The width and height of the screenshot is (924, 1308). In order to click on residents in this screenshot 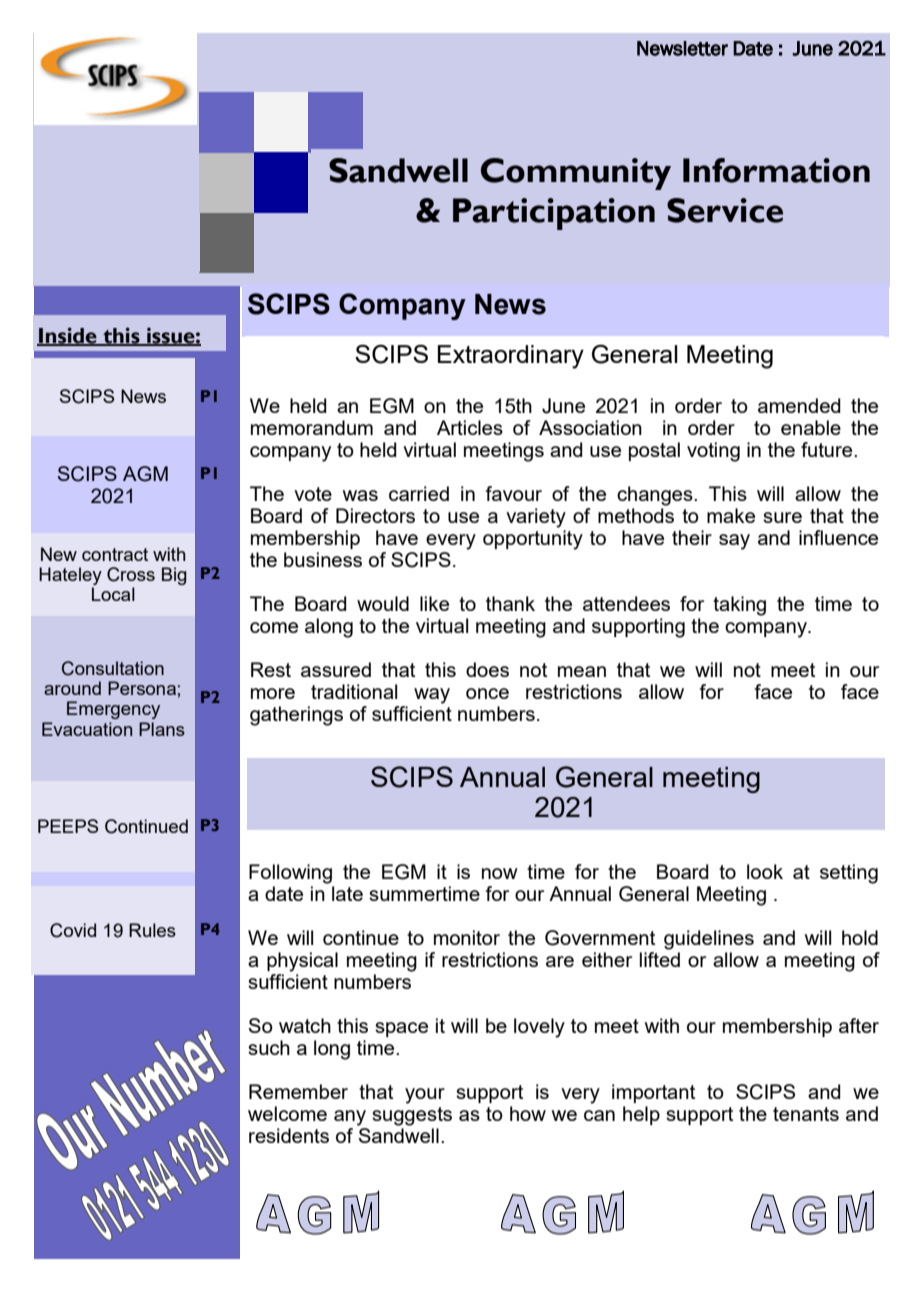, I will do `click(289, 1135)`.
